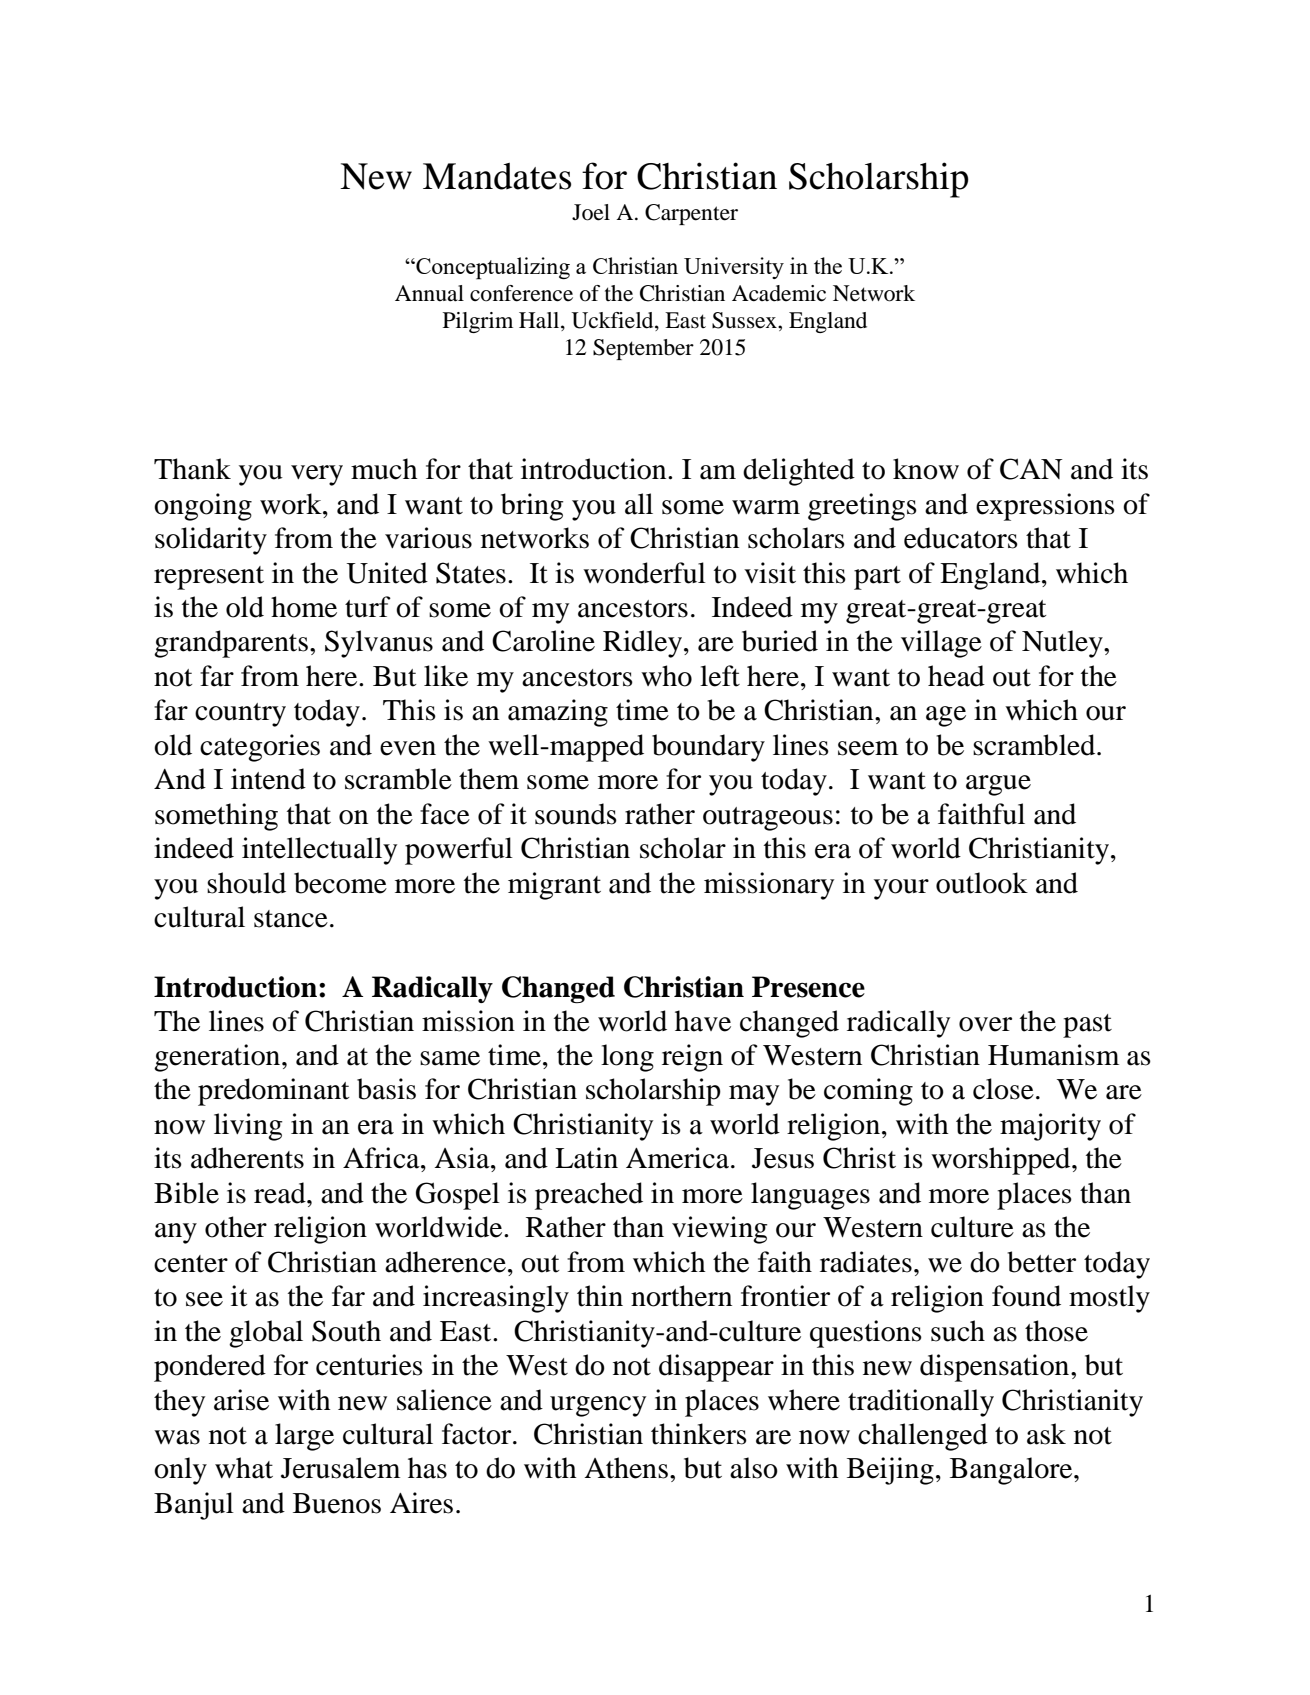 This page has width=1310, height=1695. I want to click on over, so click(985, 1024).
